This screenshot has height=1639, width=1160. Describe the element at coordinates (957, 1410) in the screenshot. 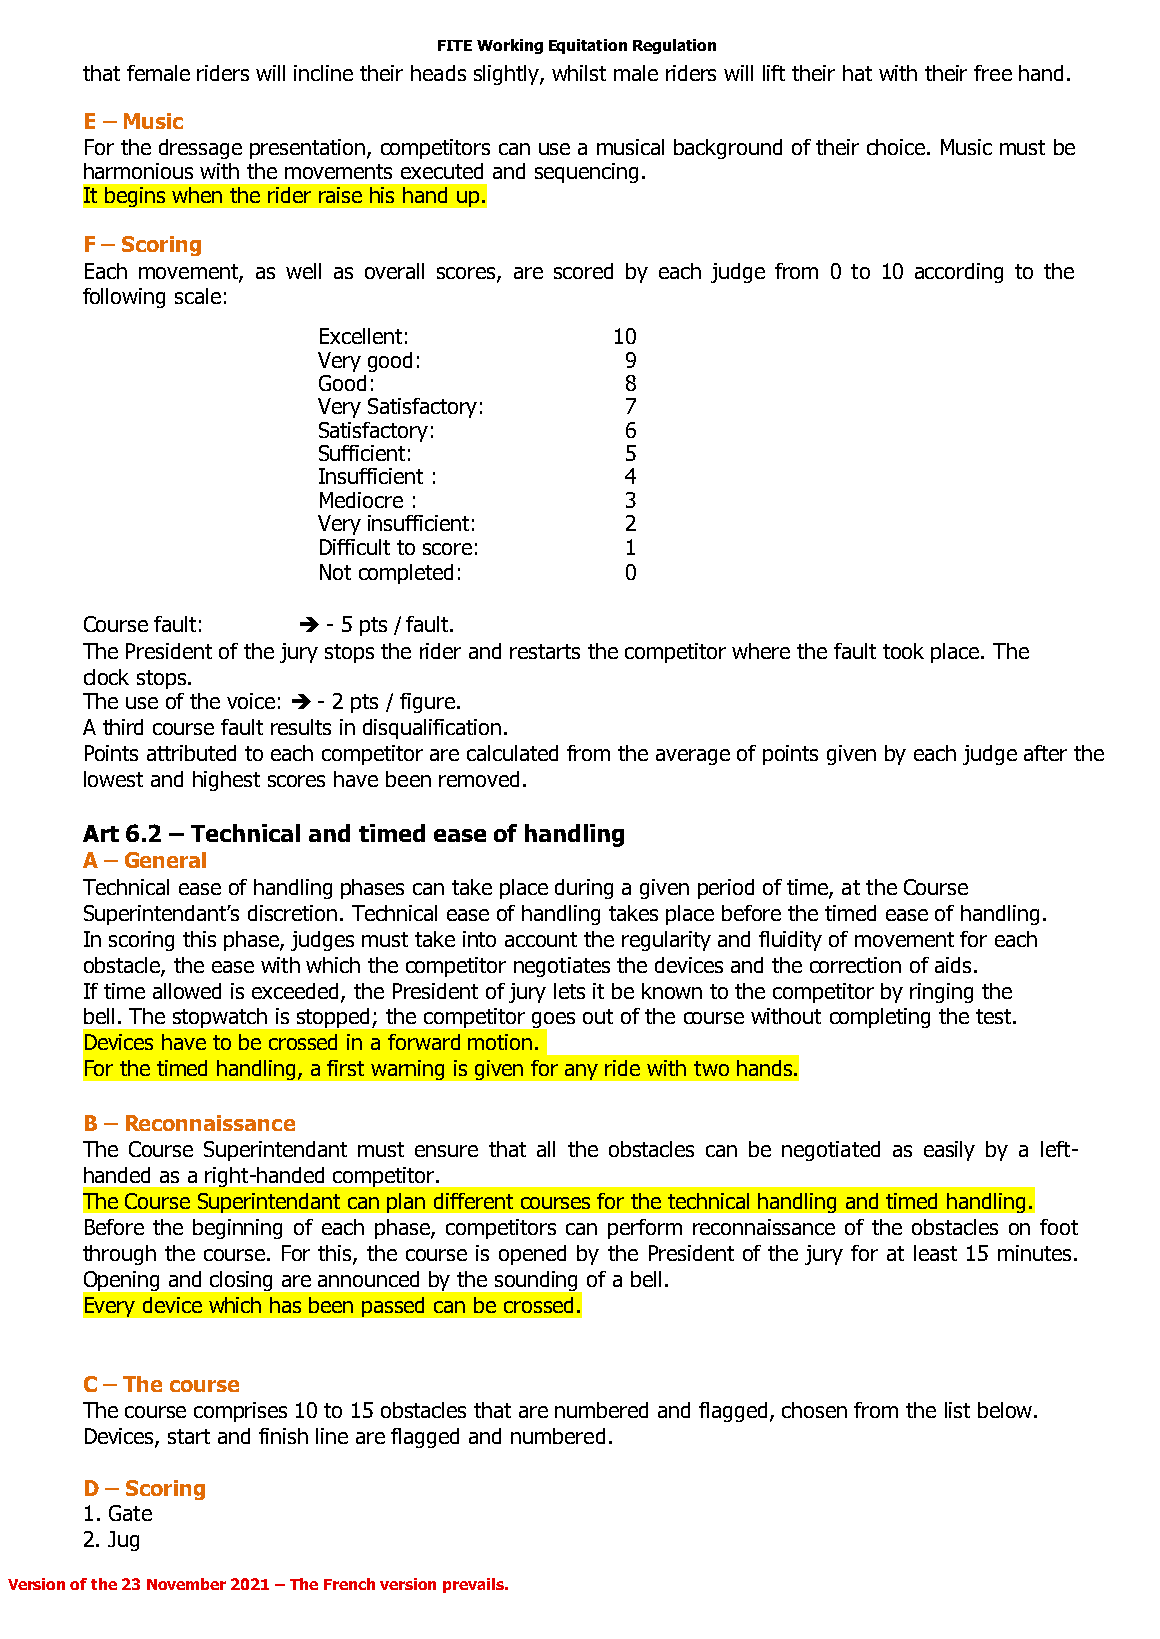

I see `list` at that location.
